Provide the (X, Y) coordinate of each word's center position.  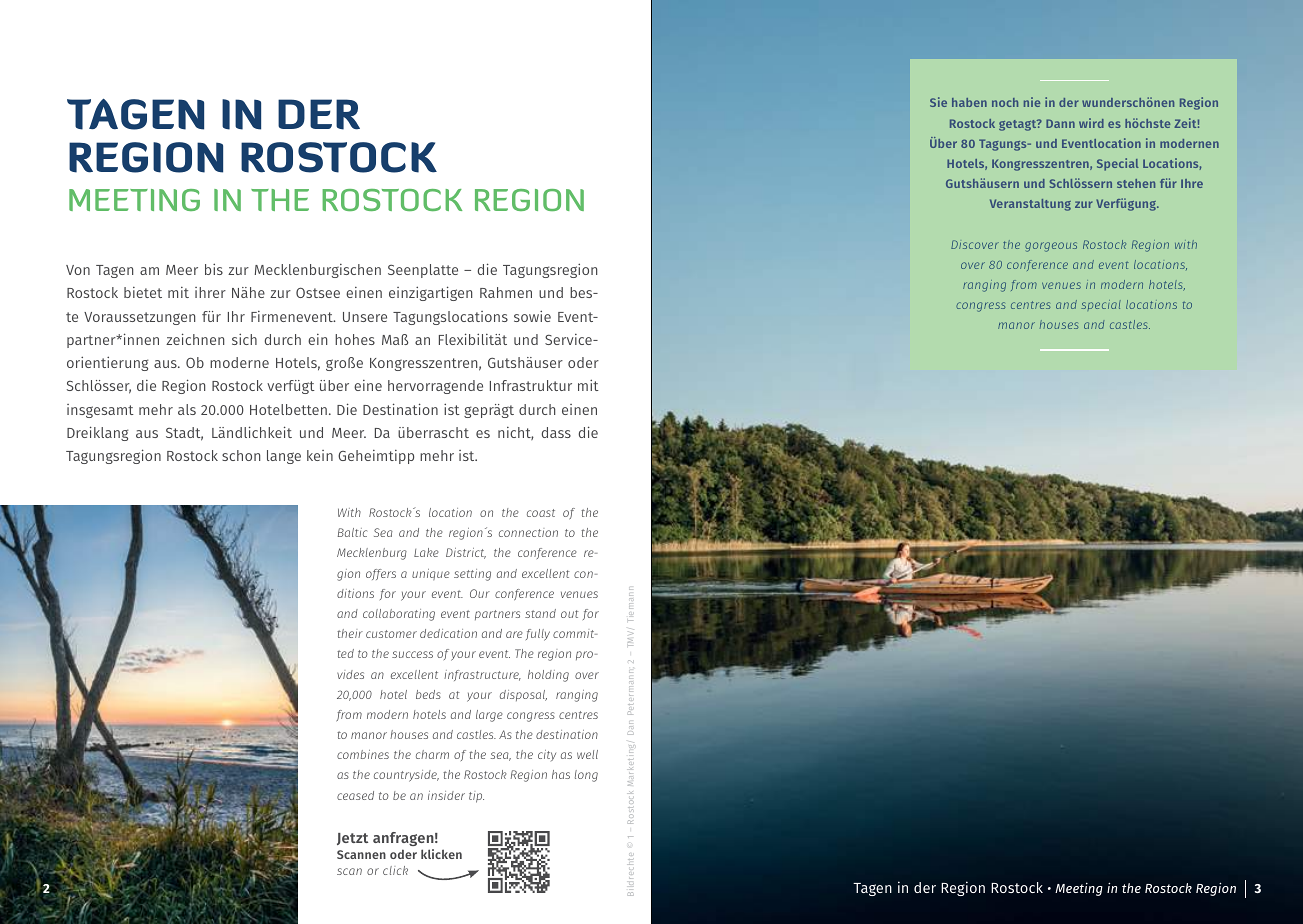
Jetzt (352, 839)
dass (556, 432)
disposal (523, 695)
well (587, 754)
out (570, 614)
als (187, 409)
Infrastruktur (531, 385)
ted (345, 653)
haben (969, 102)
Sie (938, 102)
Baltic (352, 532)
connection (528, 532)
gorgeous (1051, 247)
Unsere (365, 317)
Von (78, 270)
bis (214, 269)
